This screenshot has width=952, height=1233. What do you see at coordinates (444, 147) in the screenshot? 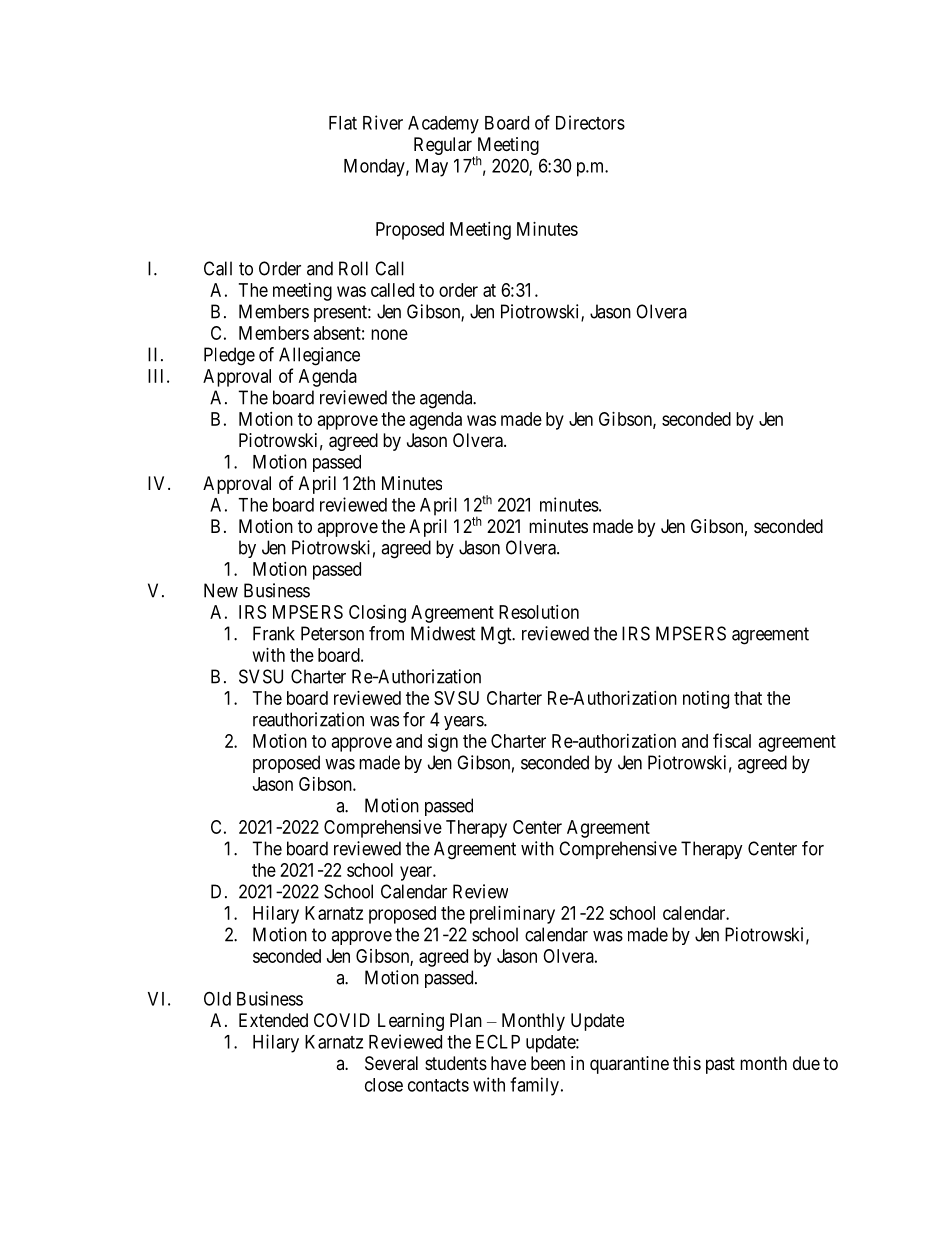
I see `Regular` at bounding box center [444, 147].
